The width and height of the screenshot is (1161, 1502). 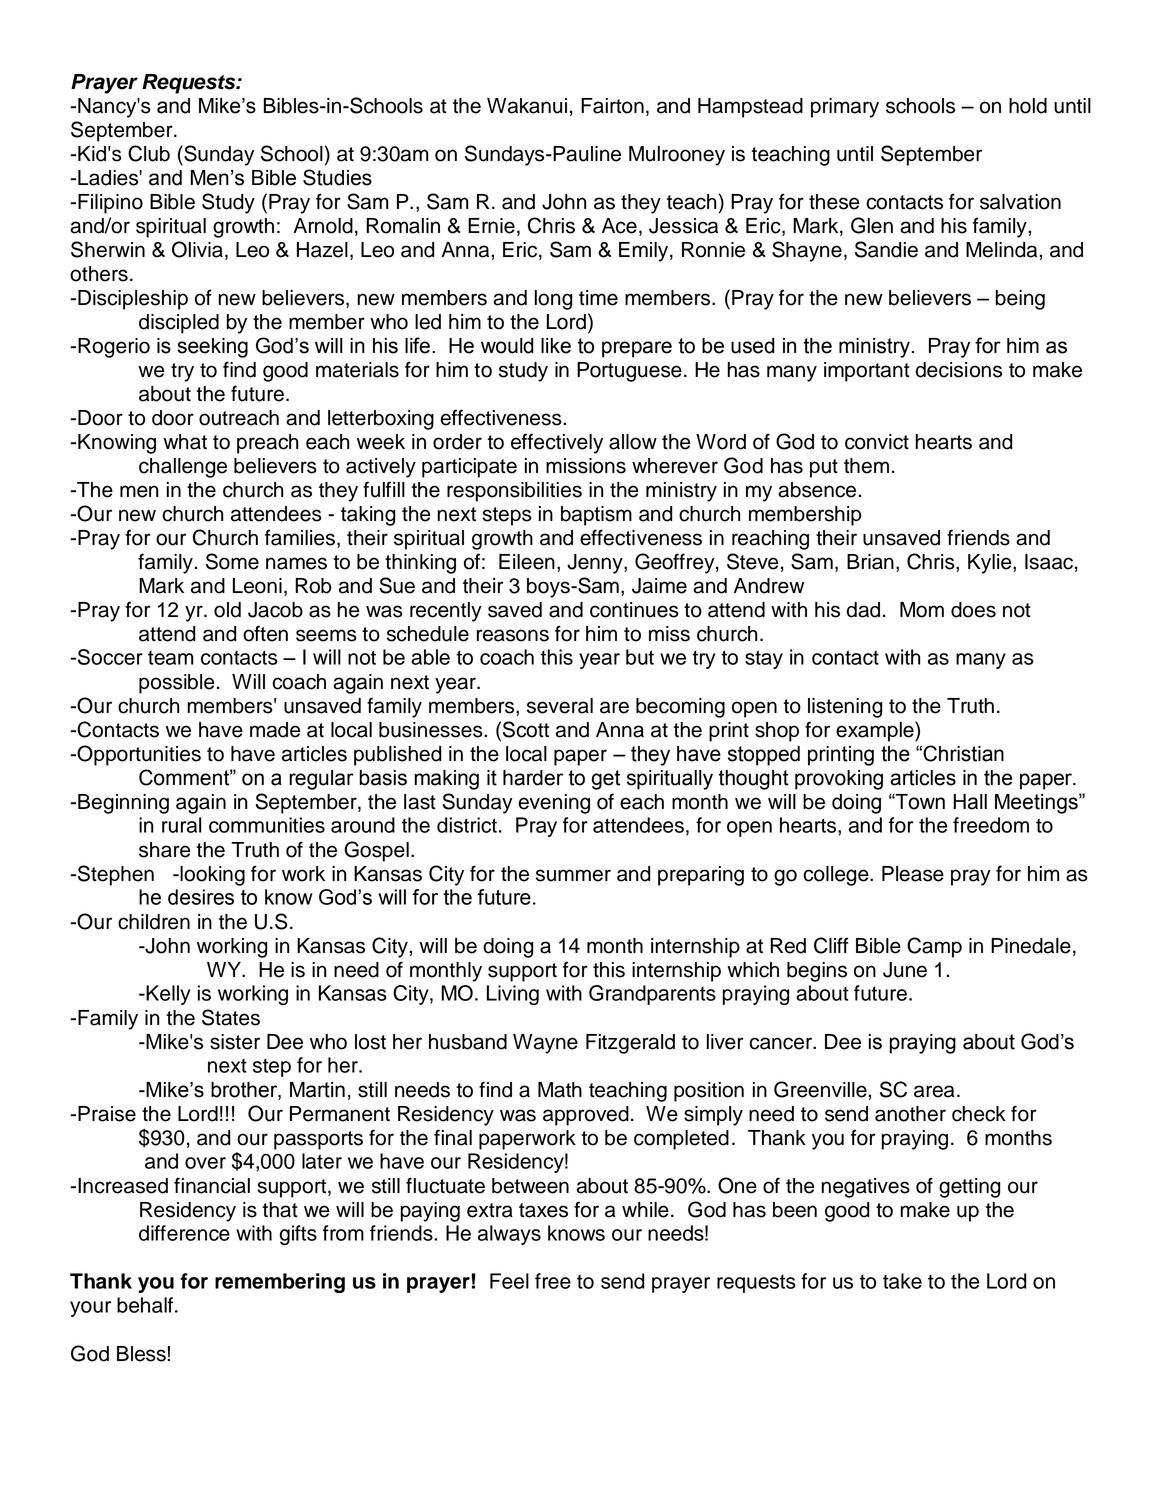 What do you see at coordinates (201, 897) in the screenshot?
I see `desires` at bounding box center [201, 897].
